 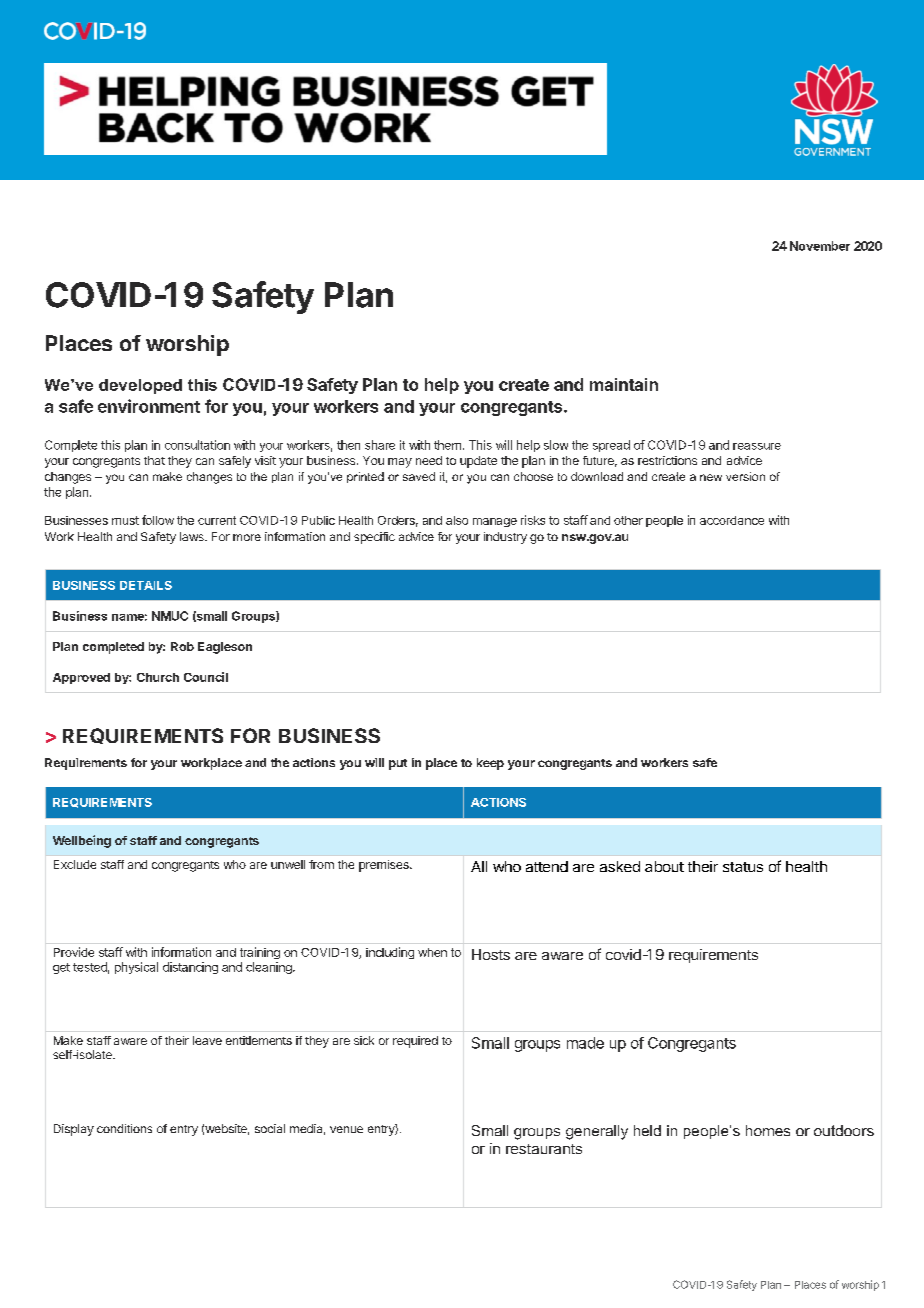 I want to click on conditions, so click(x=124, y=1128).
